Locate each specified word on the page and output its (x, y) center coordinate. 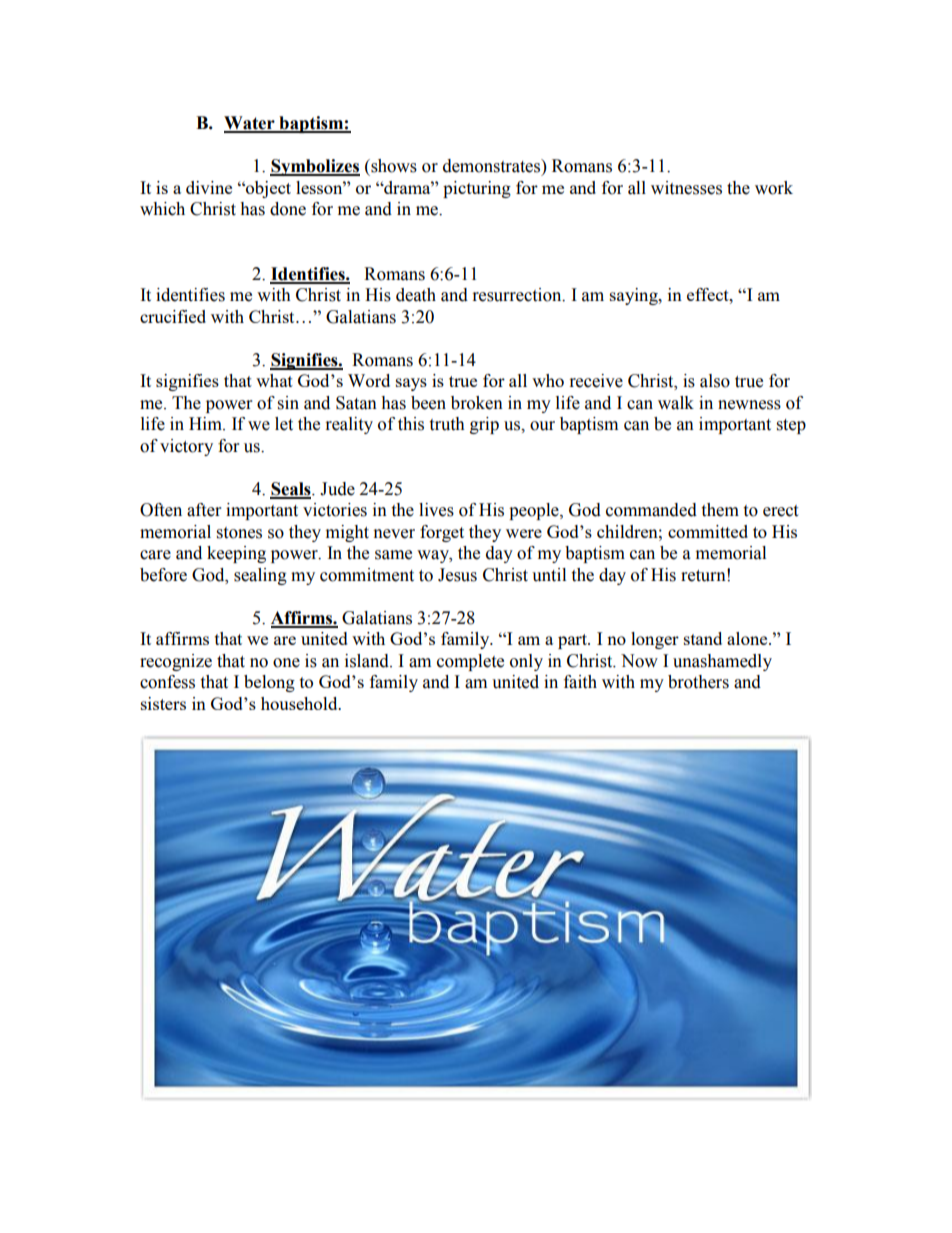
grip (484, 425)
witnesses (686, 188)
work (774, 188)
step (791, 426)
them (720, 510)
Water (250, 124)
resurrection (518, 295)
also (715, 381)
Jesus (457, 575)
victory (186, 447)
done (288, 209)
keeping (236, 554)
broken (477, 403)
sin (288, 403)
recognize (176, 662)
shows (393, 166)
